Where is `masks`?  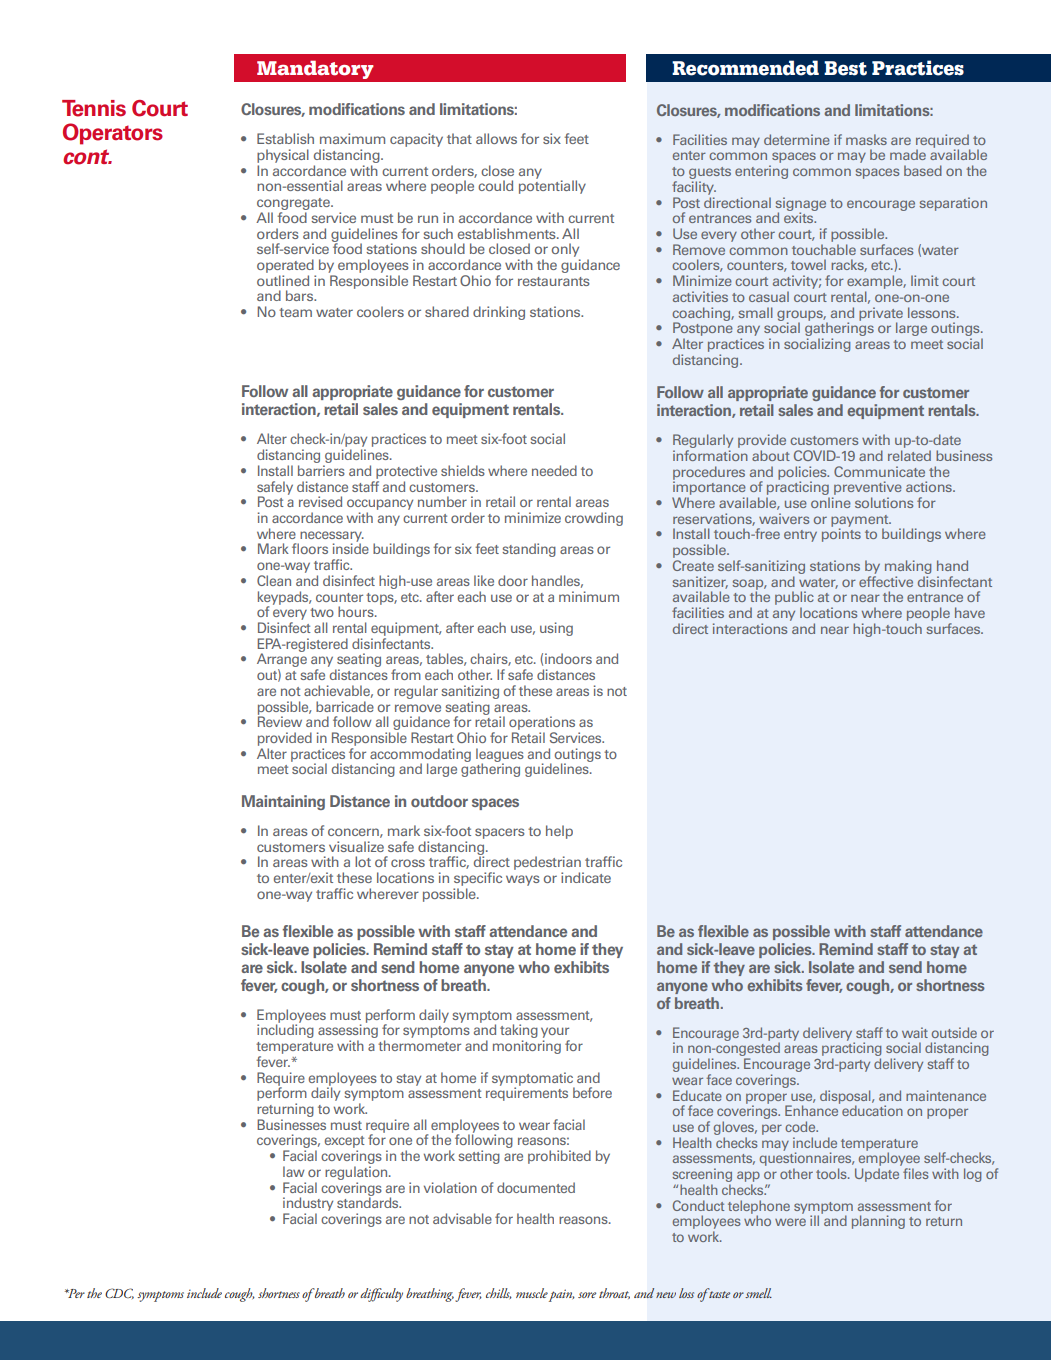 masks is located at coordinates (866, 139).
